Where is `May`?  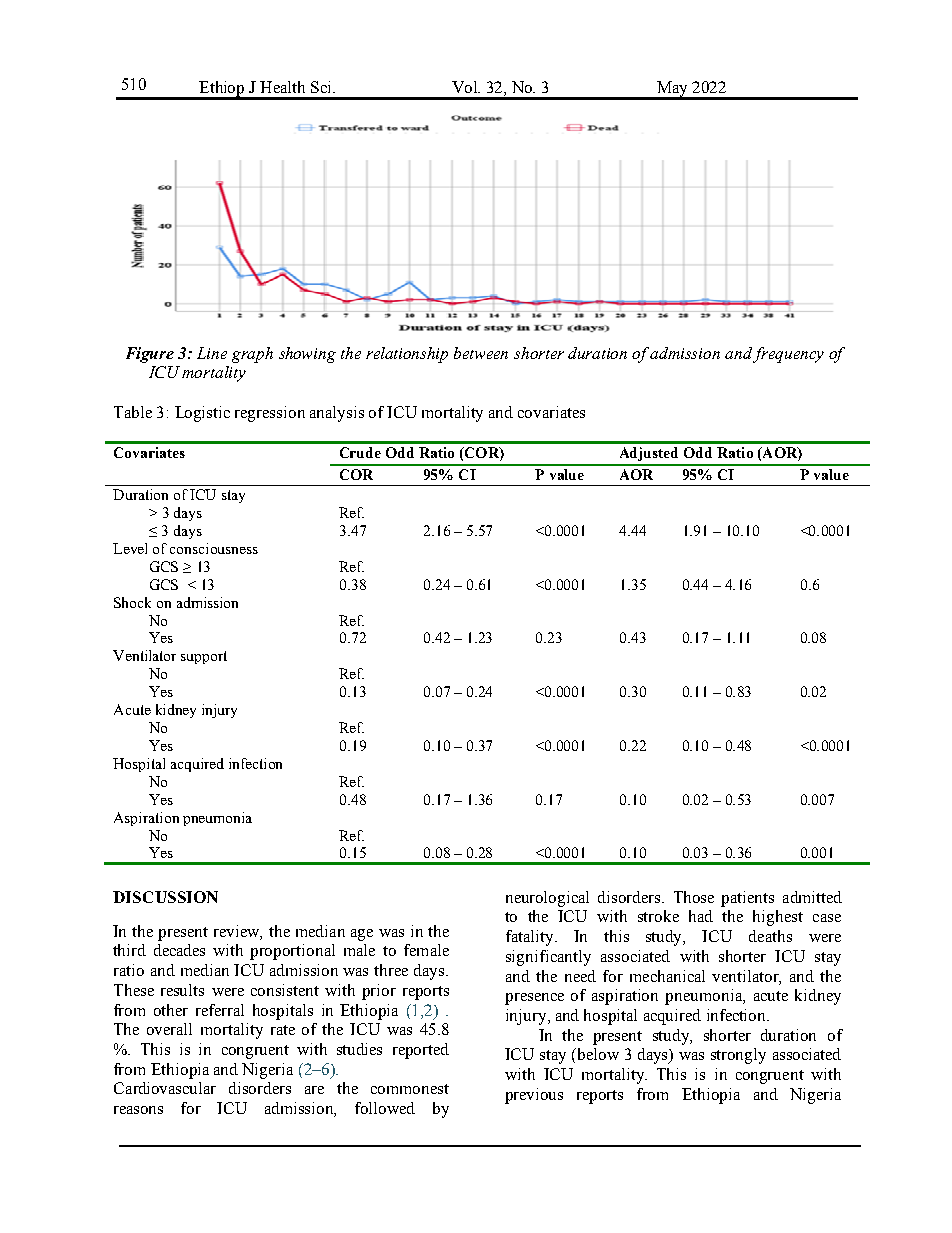
May is located at coordinates (672, 90).
